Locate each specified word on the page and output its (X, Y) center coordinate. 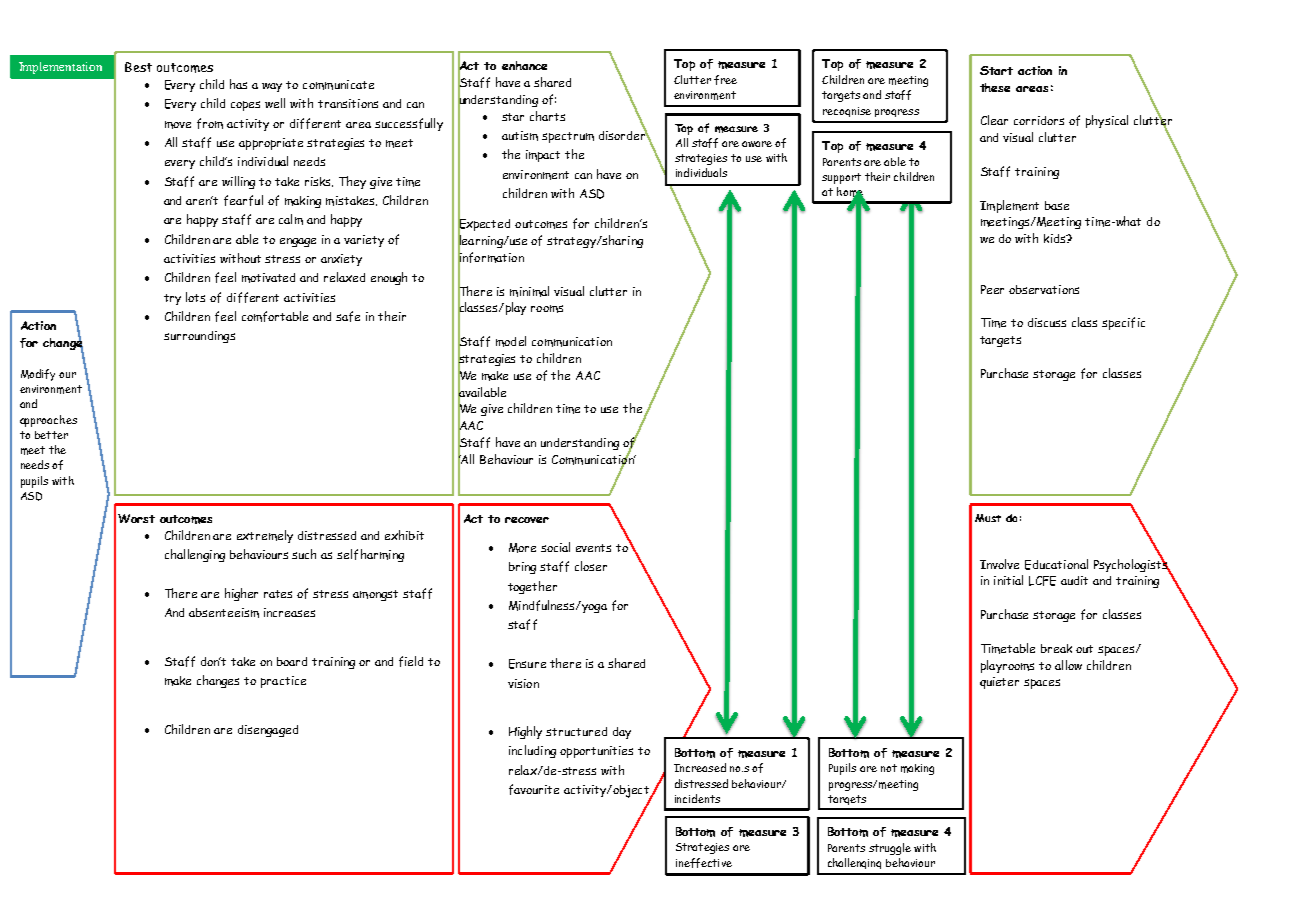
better (51, 435)
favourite (534, 789)
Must (988, 518)
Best (138, 67)
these (995, 87)
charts (547, 116)
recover (527, 520)
